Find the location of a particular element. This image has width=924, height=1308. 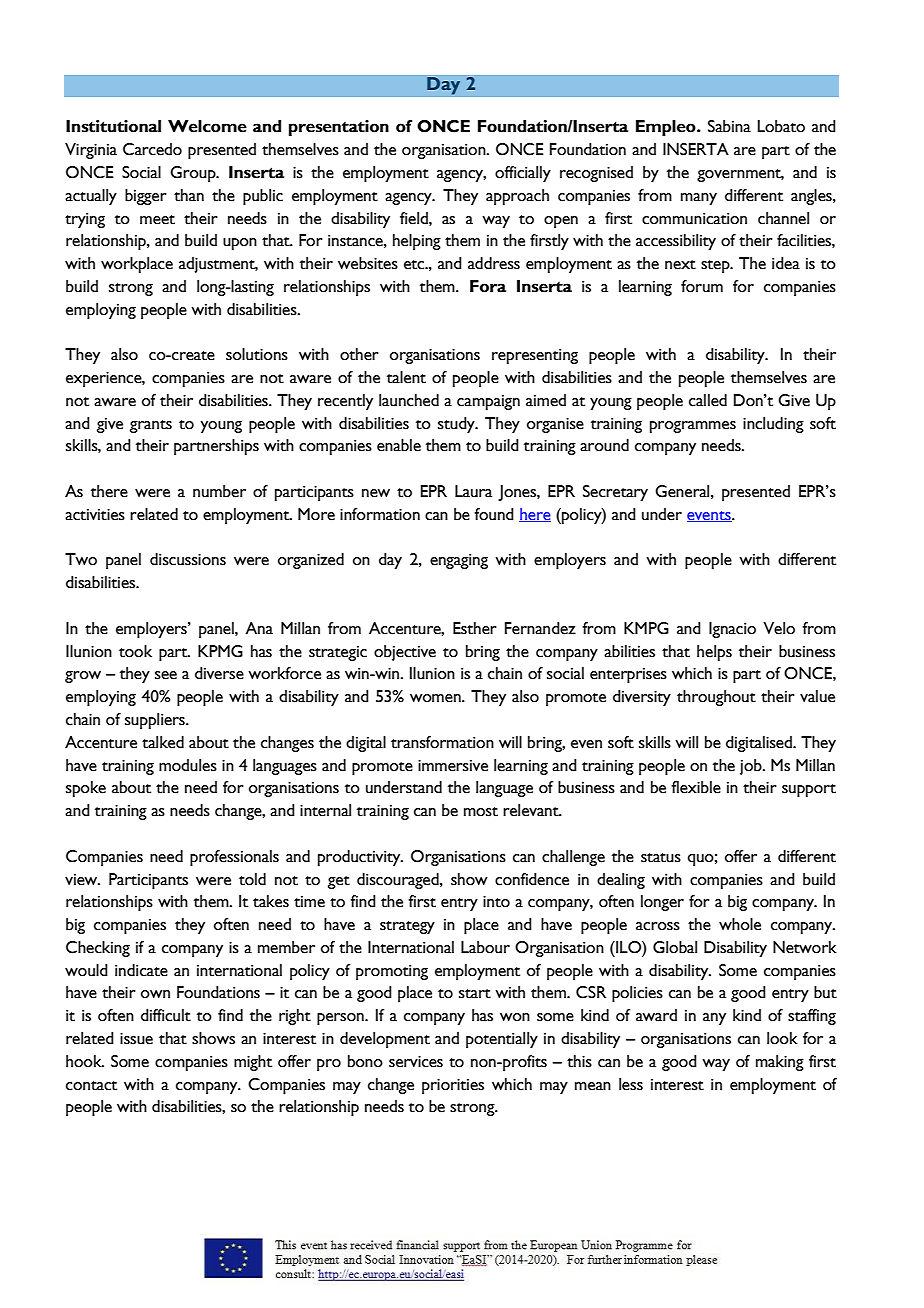

Group is located at coordinates (194, 174).
